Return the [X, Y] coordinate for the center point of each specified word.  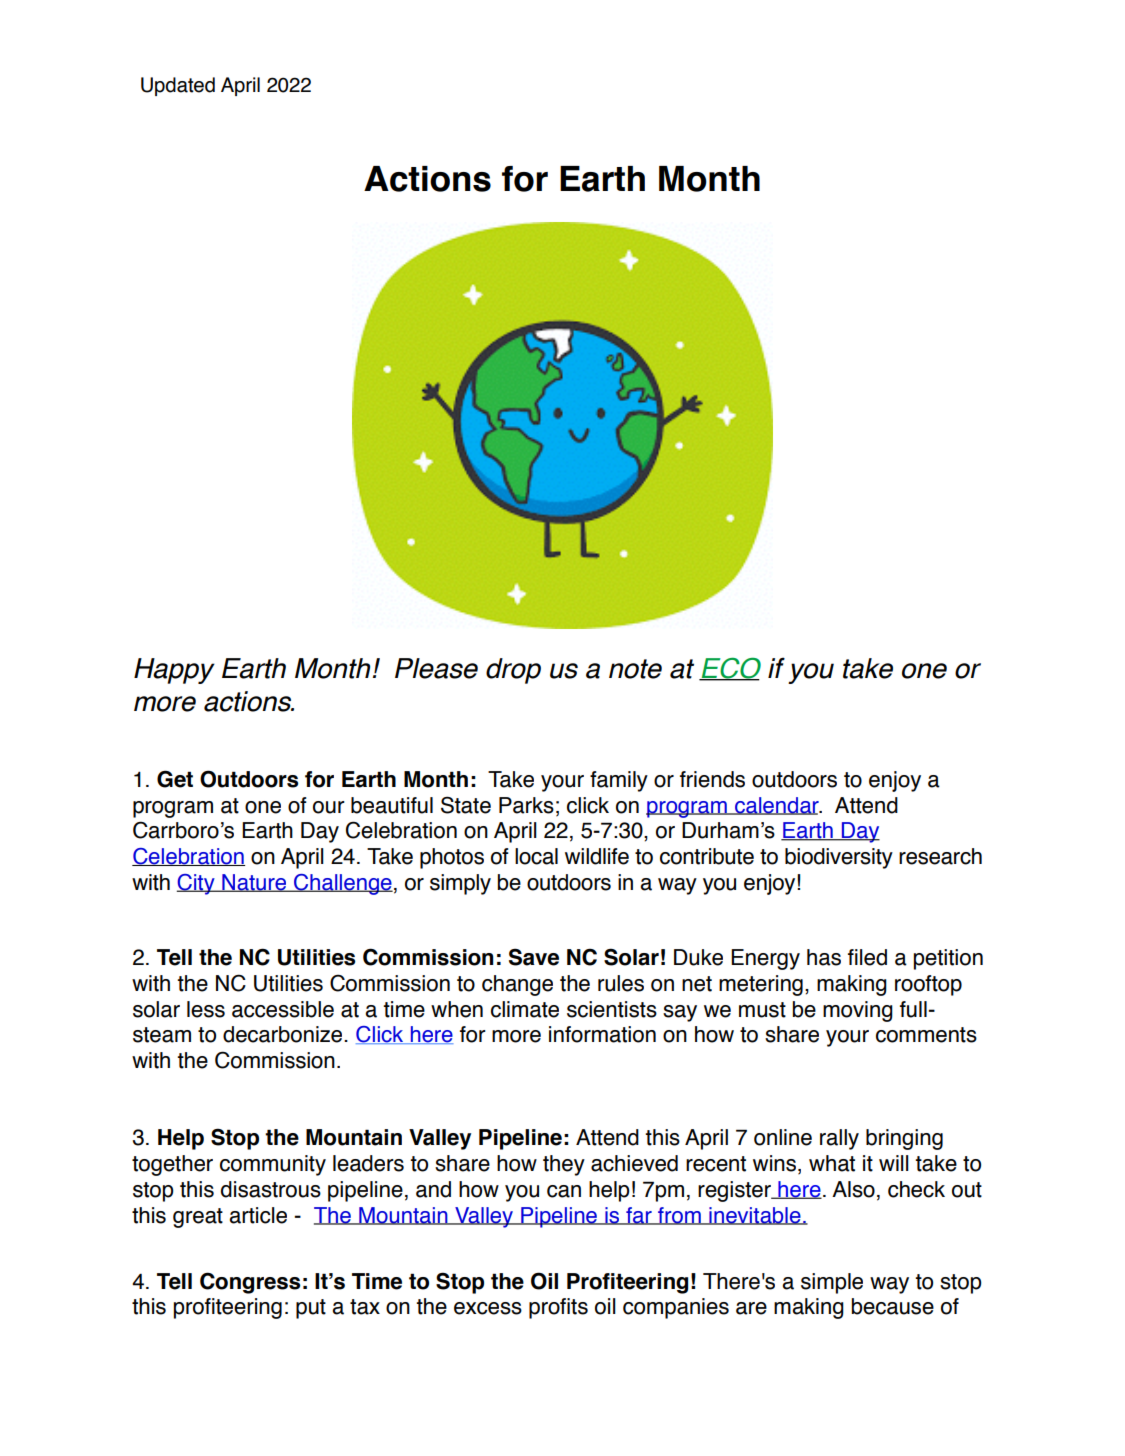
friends [712, 779]
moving [858, 1011]
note [635, 669]
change [517, 985]
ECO [730, 669]
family [619, 781]
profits [558, 1308]
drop [513, 671]
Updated [178, 86]
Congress [250, 1283]
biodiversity [839, 858]
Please [436, 668]
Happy [174, 671]
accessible [283, 1009]
